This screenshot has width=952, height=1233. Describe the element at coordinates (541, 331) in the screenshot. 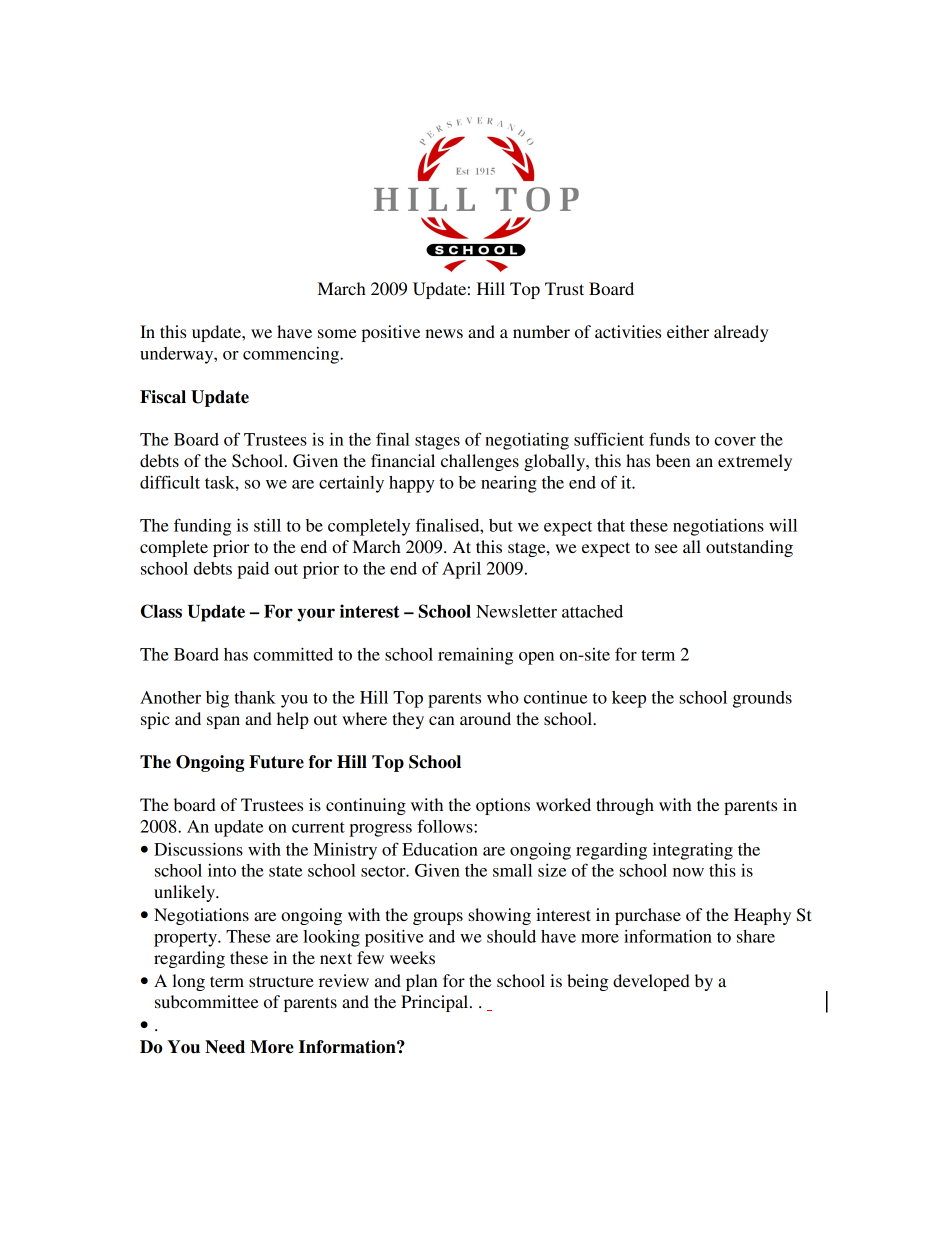

I see `number` at that location.
